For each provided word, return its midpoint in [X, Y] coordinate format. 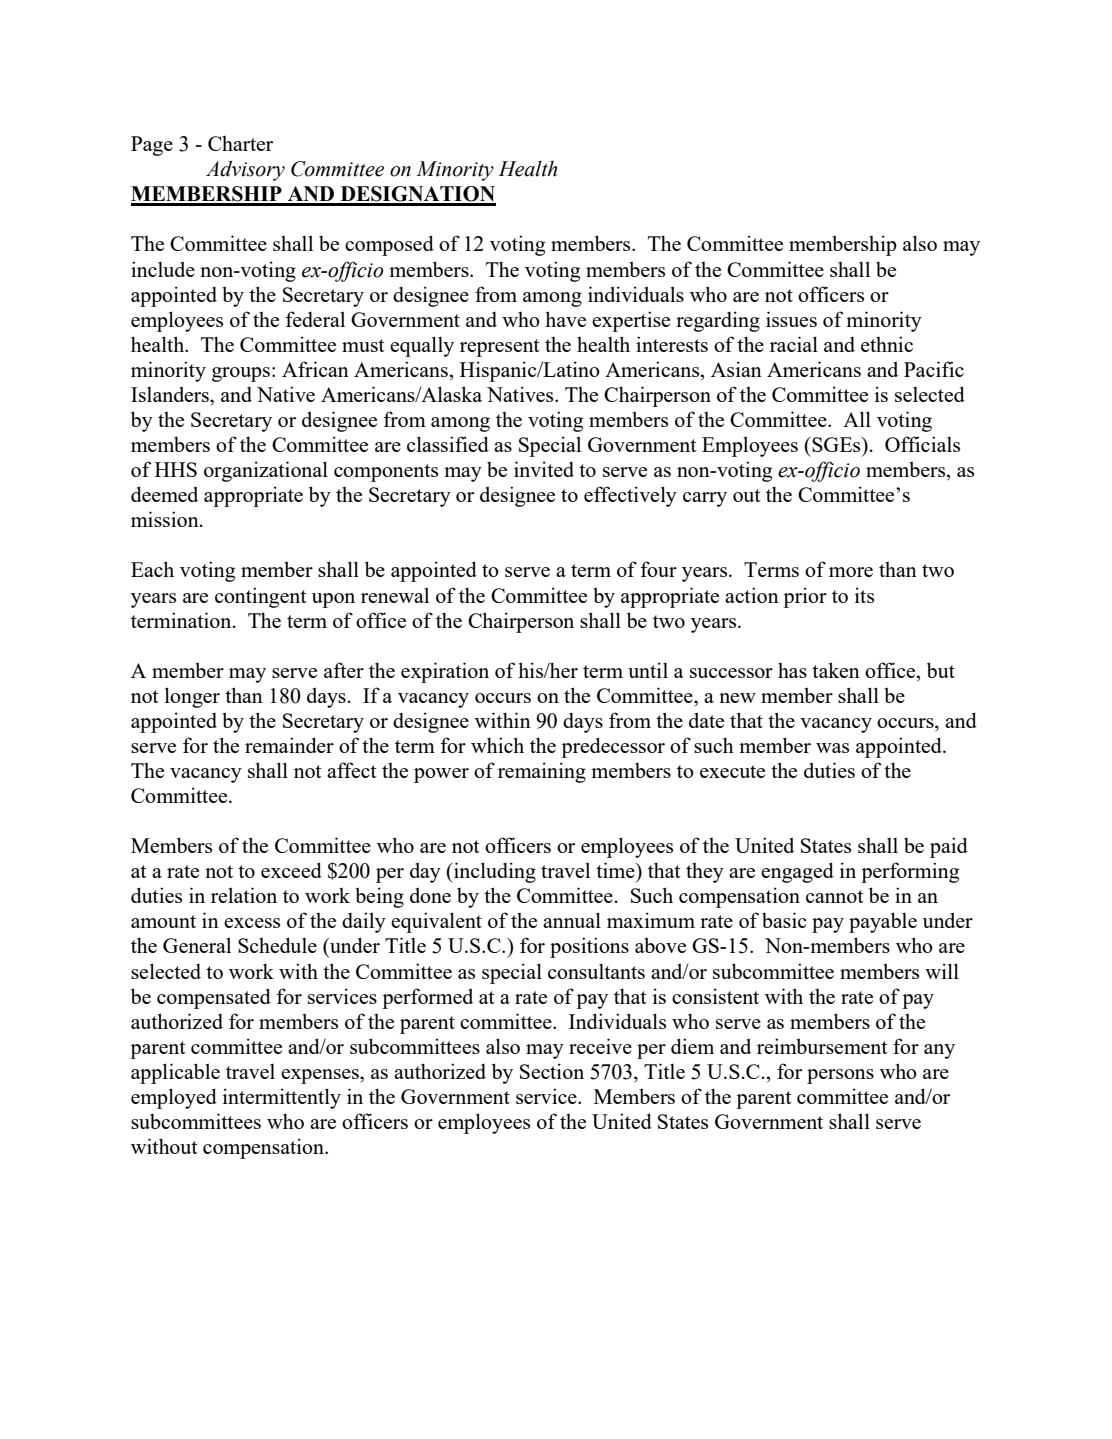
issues [791, 319]
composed [389, 245]
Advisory [245, 170]
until [648, 670]
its [864, 595]
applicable [175, 1073]
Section [552, 1071]
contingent [261, 597]
